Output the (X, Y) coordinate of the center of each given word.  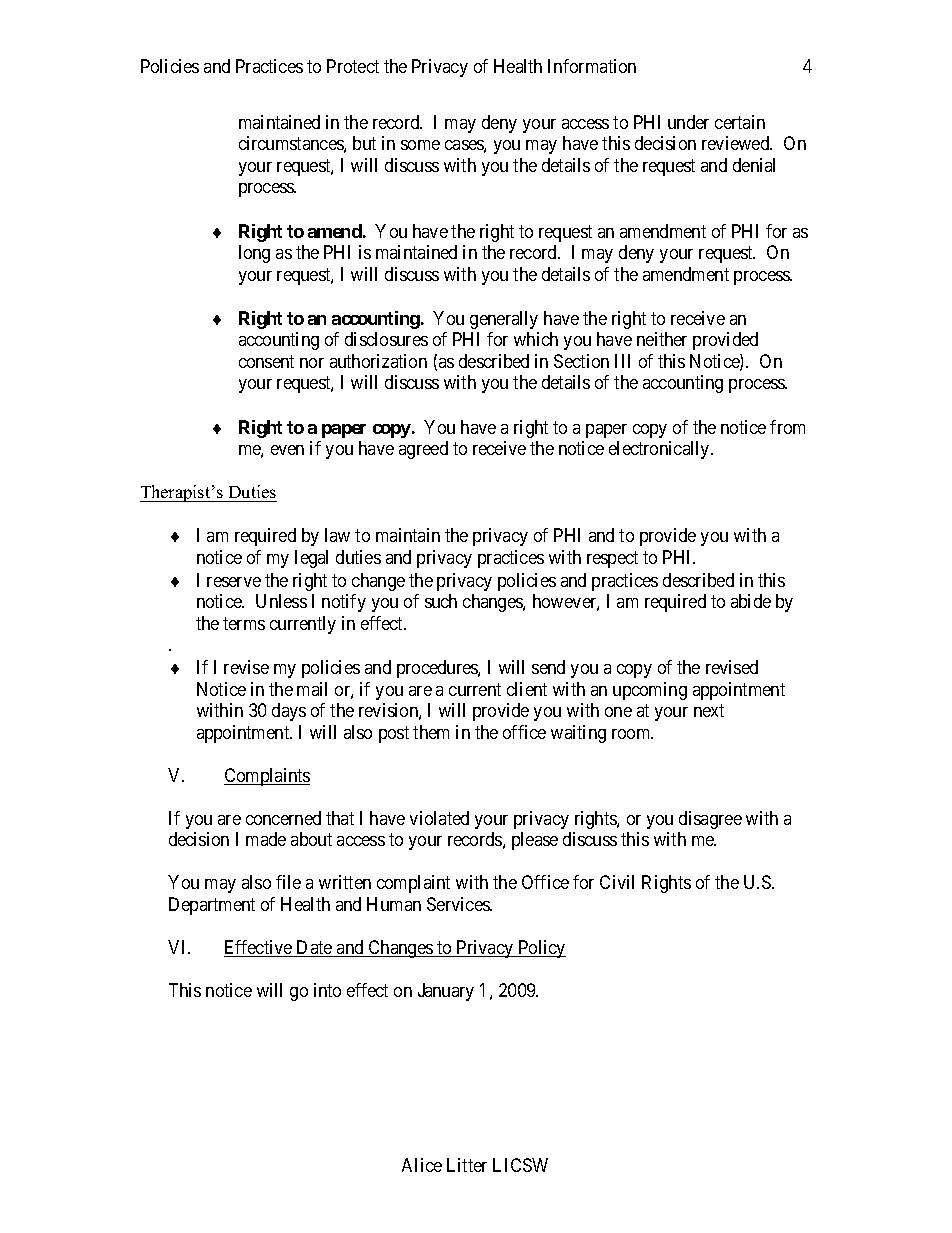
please (535, 841)
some (420, 145)
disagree (710, 820)
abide (751, 601)
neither (662, 339)
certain (740, 122)
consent (266, 361)
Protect (353, 66)
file (288, 882)
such (441, 601)
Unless (281, 601)
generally (504, 320)
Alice (422, 1165)
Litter (467, 1165)
